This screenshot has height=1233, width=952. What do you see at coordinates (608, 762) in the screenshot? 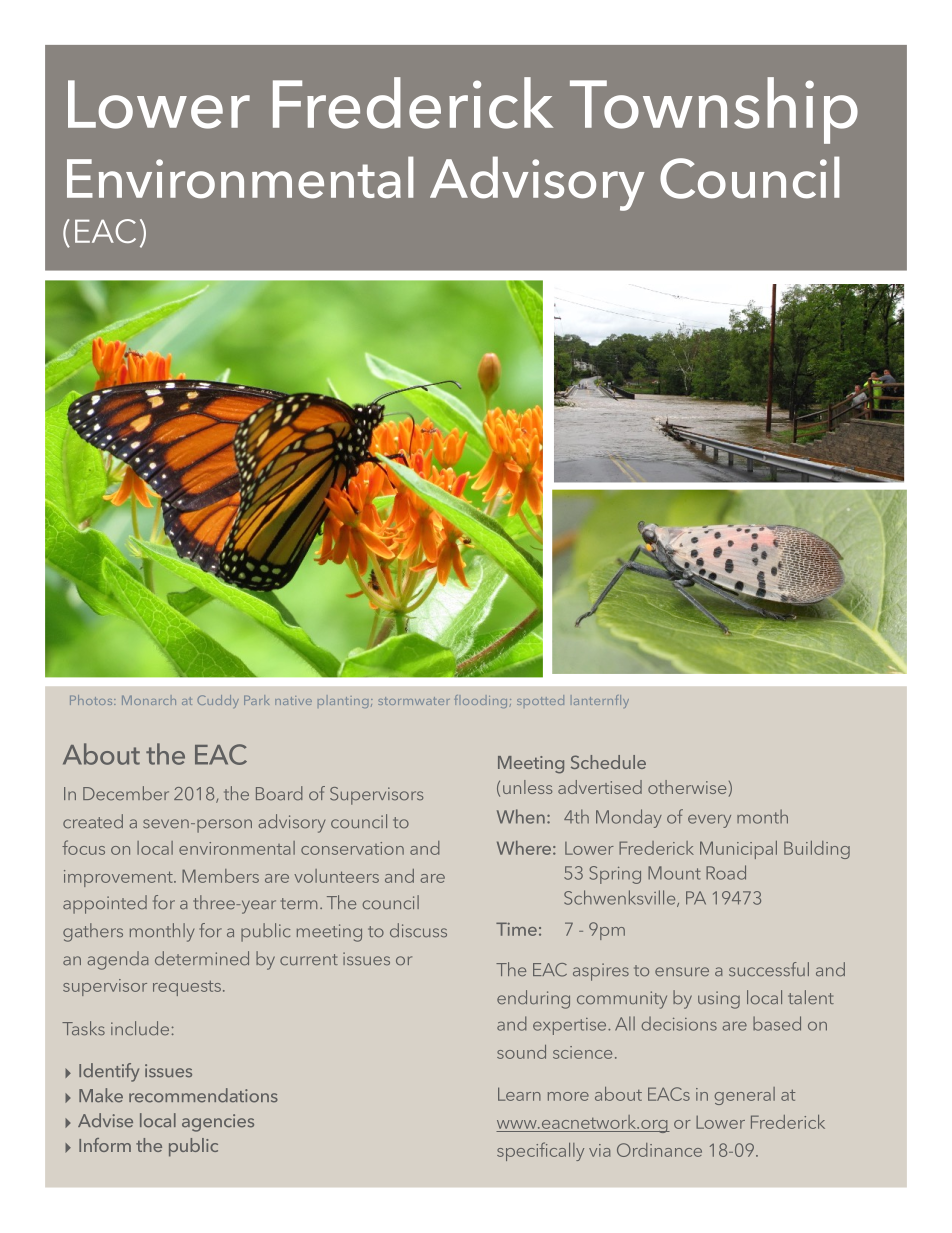
I see `Schedule` at bounding box center [608, 762].
